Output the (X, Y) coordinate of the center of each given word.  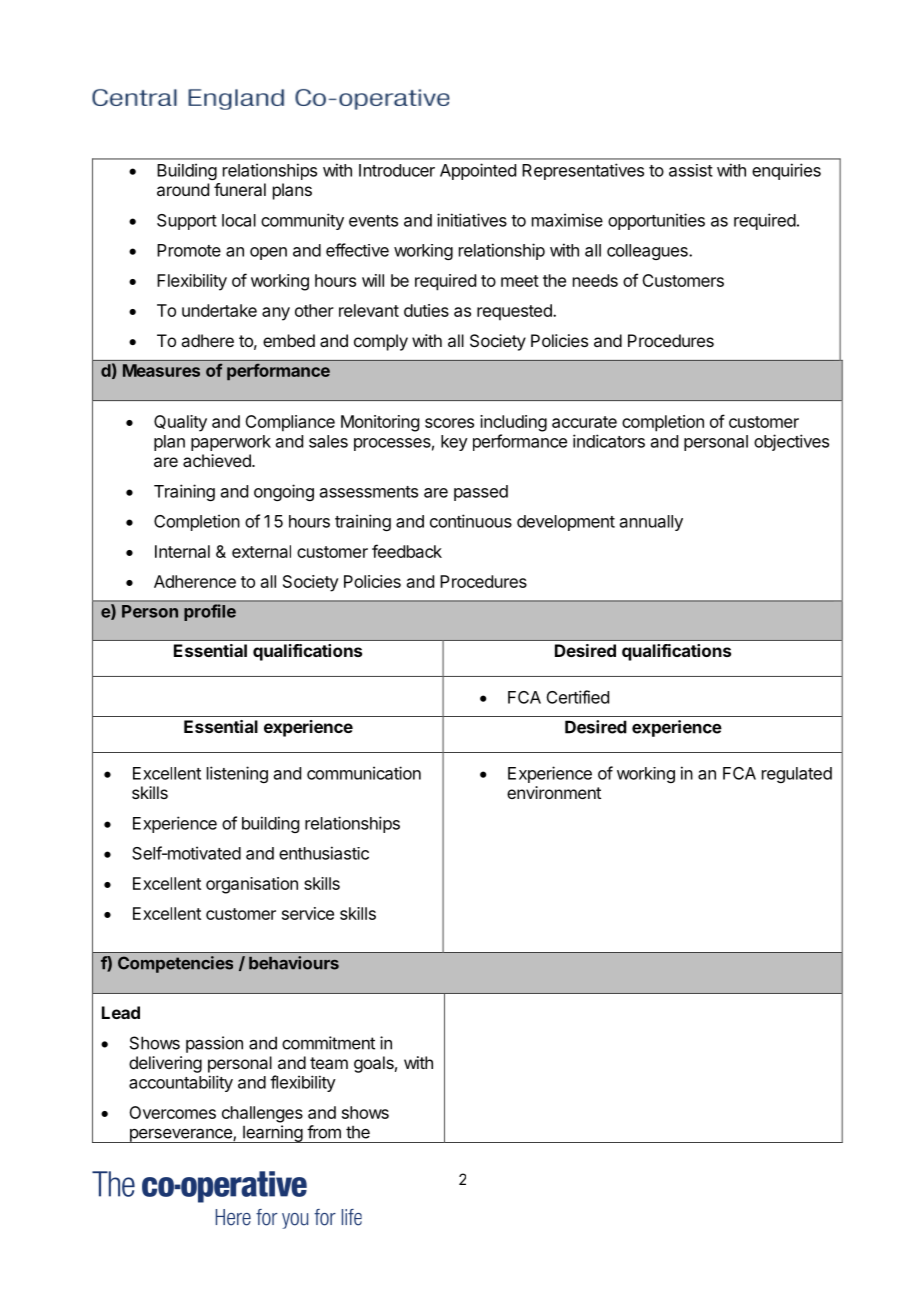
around (183, 189)
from (324, 1132)
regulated (797, 775)
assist (691, 170)
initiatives (472, 220)
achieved (218, 460)
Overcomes (172, 1112)
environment (554, 792)
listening (237, 774)
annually (651, 523)
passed (481, 493)
